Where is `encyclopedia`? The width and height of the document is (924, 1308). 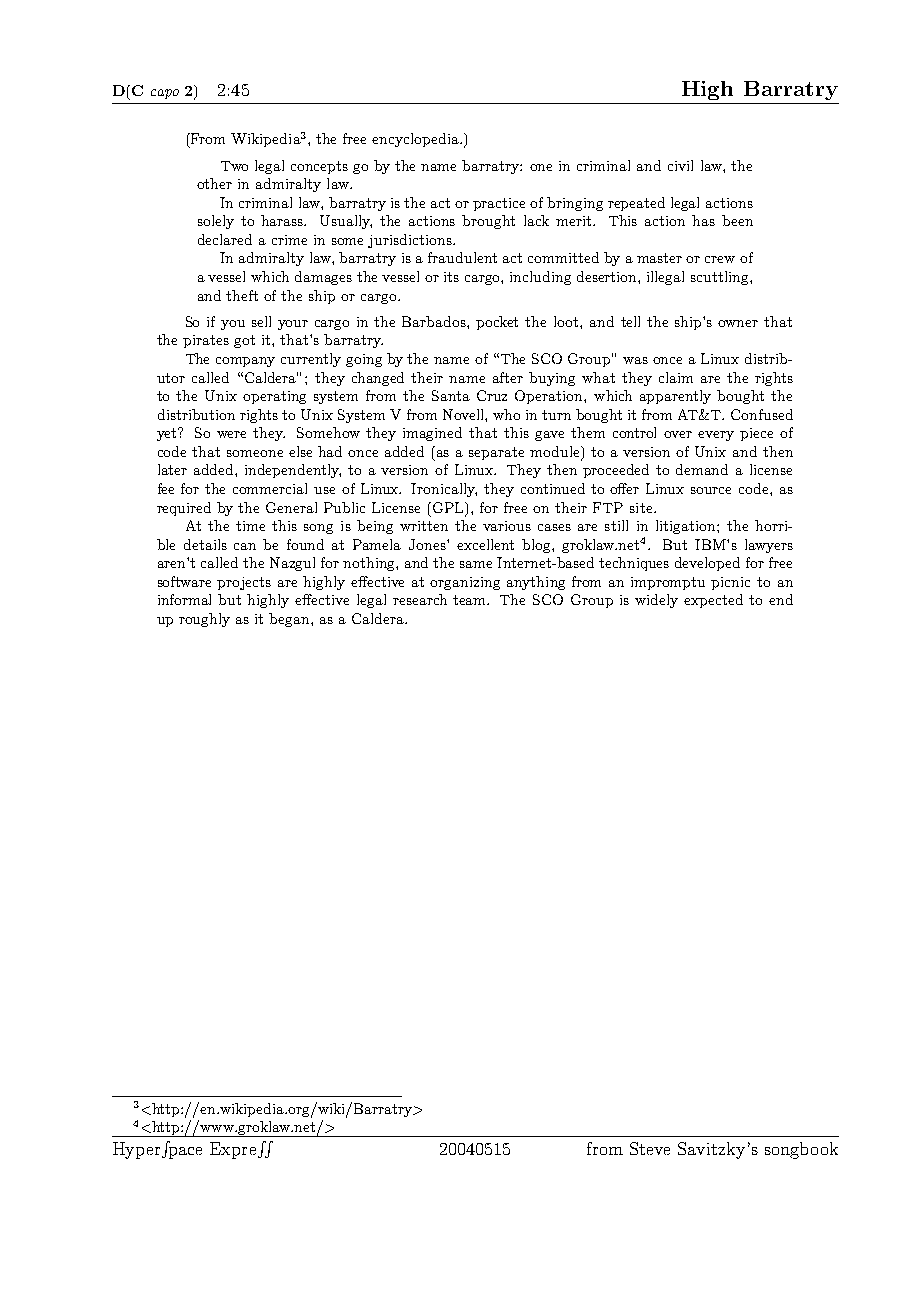
encyclopedia is located at coordinates (416, 140).
